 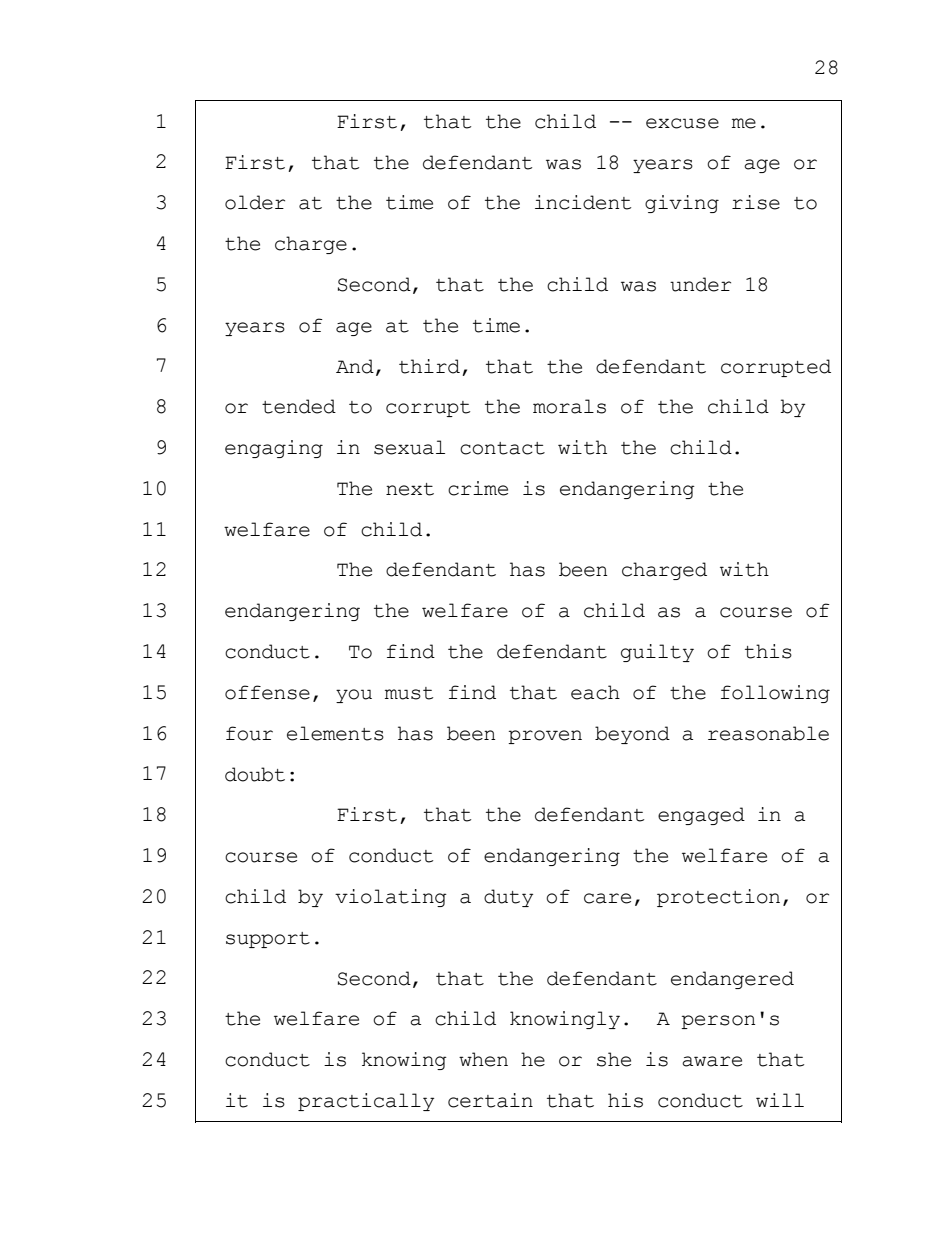 I want to click on protection, so click(x=718, y=898).
